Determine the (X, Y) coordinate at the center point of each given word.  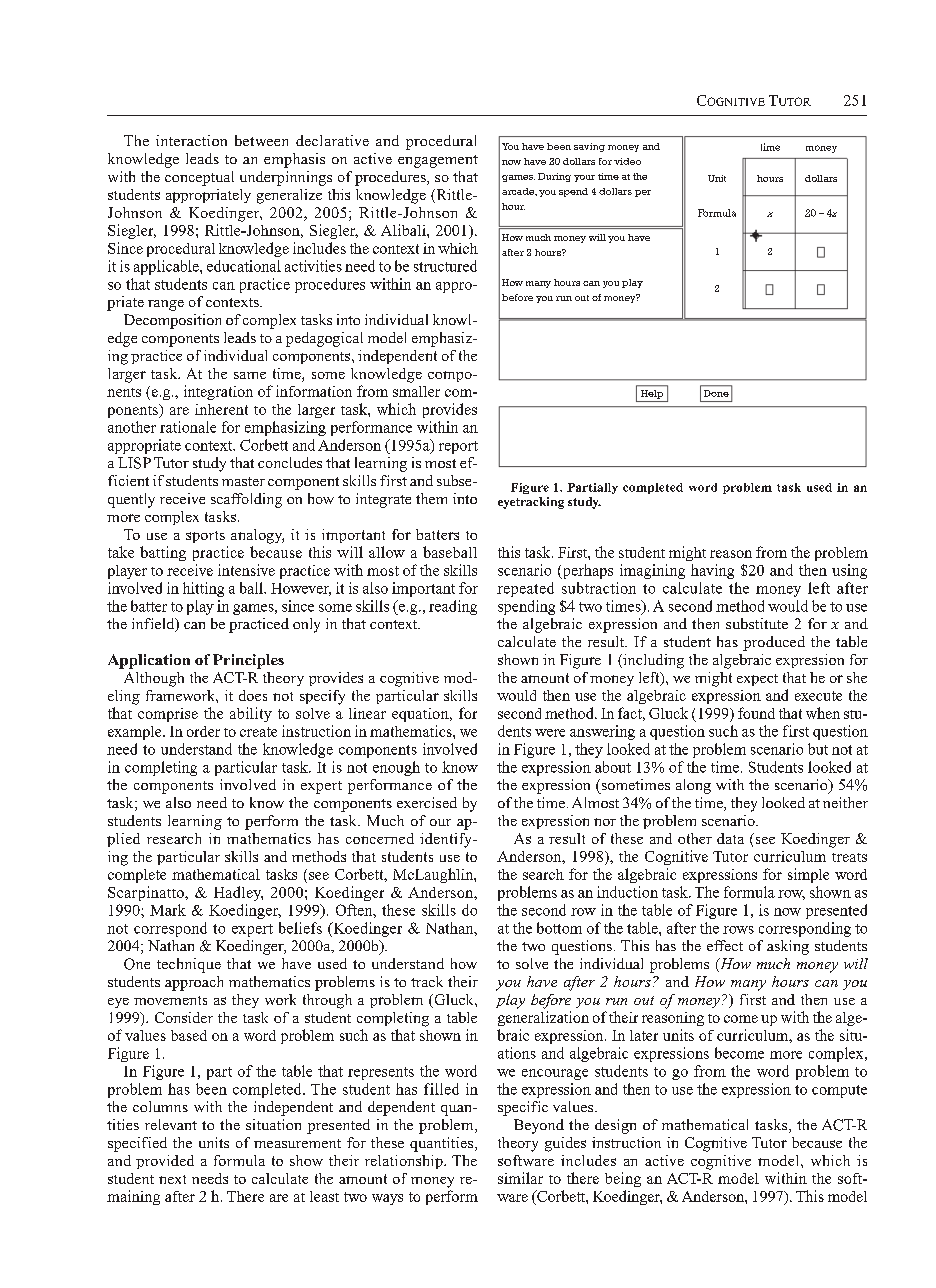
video (627, 161)
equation (421, 715)
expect (757, 680)
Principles (248, 661)
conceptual (199, 178)
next (172, 1179)
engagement (438, 161)
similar (520, 1178)
